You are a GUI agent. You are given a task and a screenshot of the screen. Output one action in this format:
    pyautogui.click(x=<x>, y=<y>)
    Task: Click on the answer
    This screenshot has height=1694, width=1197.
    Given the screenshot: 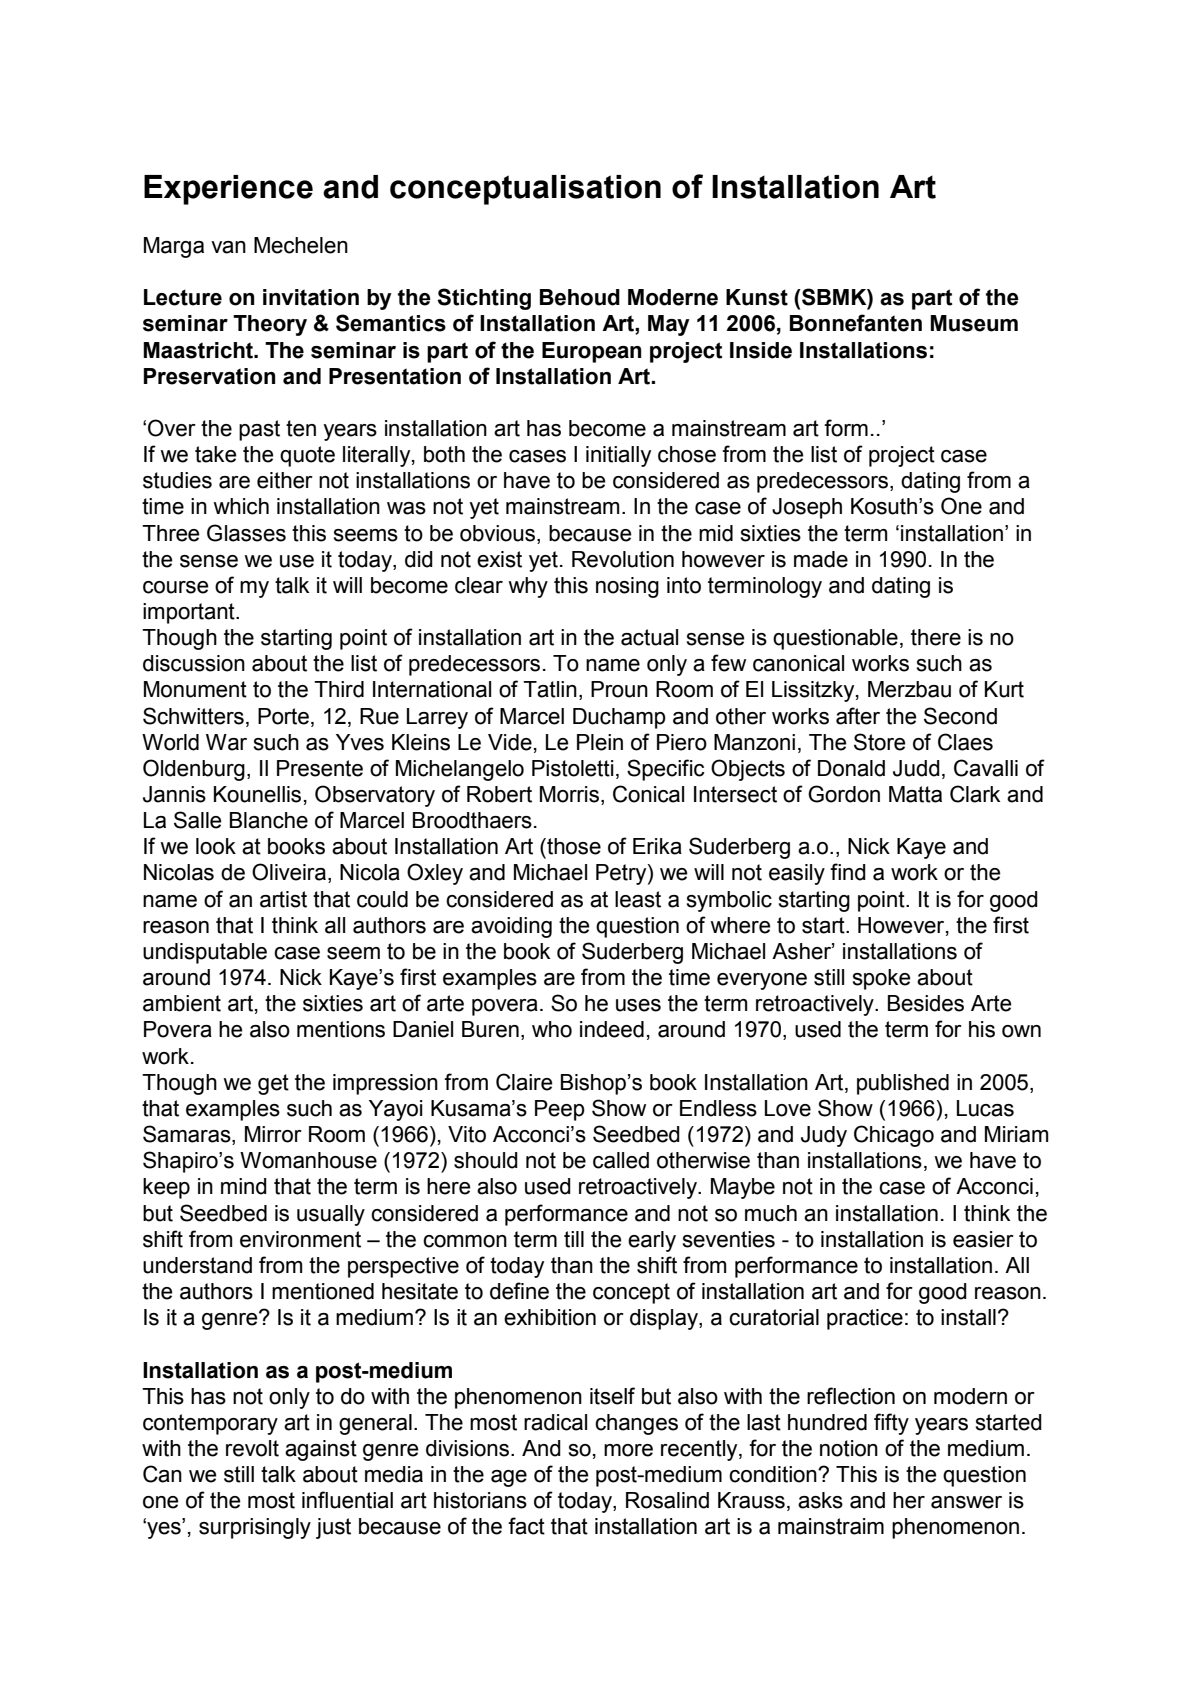 What is the action you would take?
    pyautogui.click(x=966, y=1502)
